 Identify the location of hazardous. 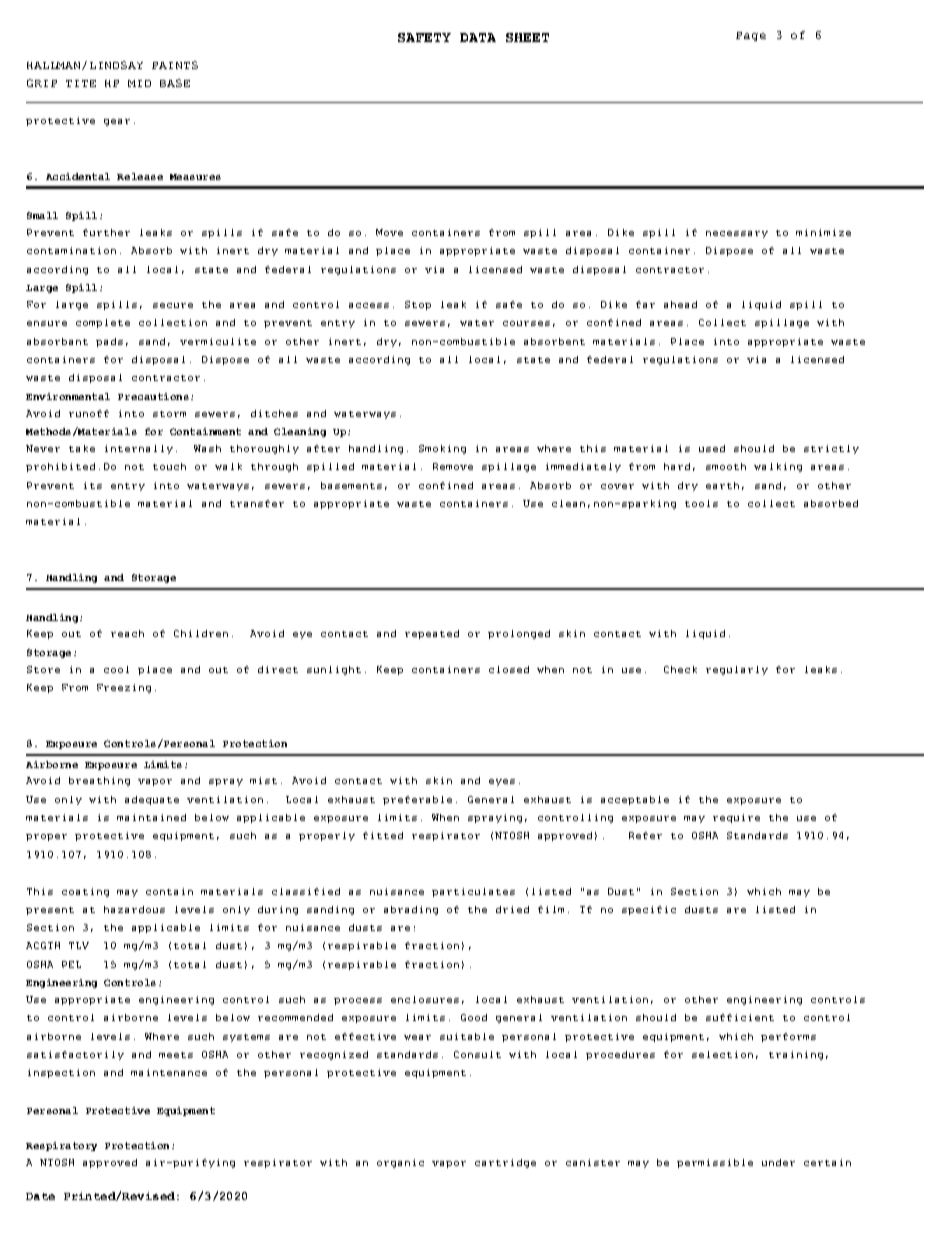
(134, 909).
